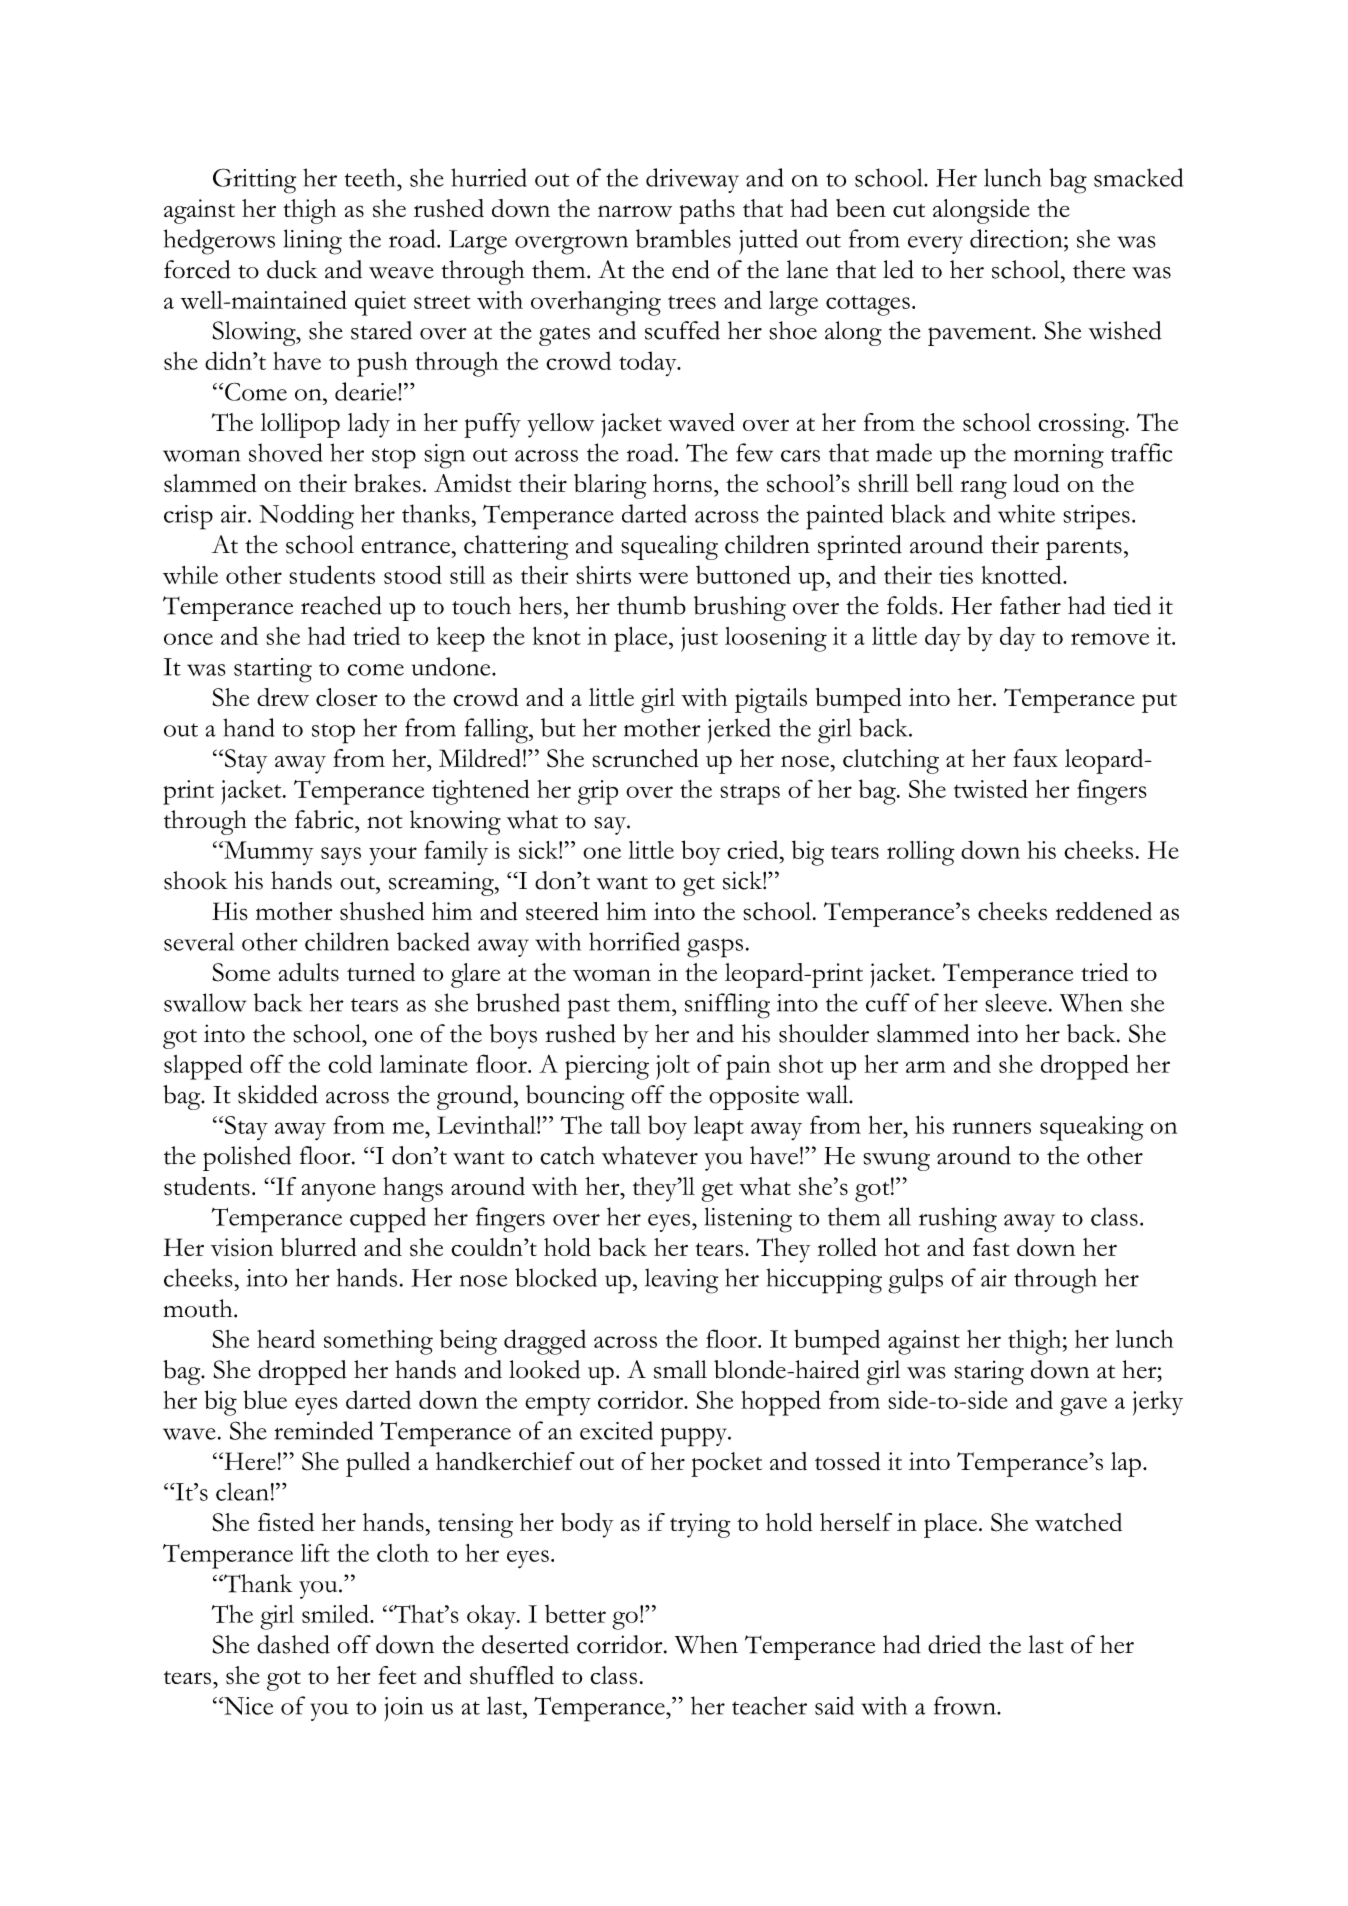 This document has width=1348, height=1906. Describe the element at coordinates (309, 972) in the document. I see `adults` at that location.
